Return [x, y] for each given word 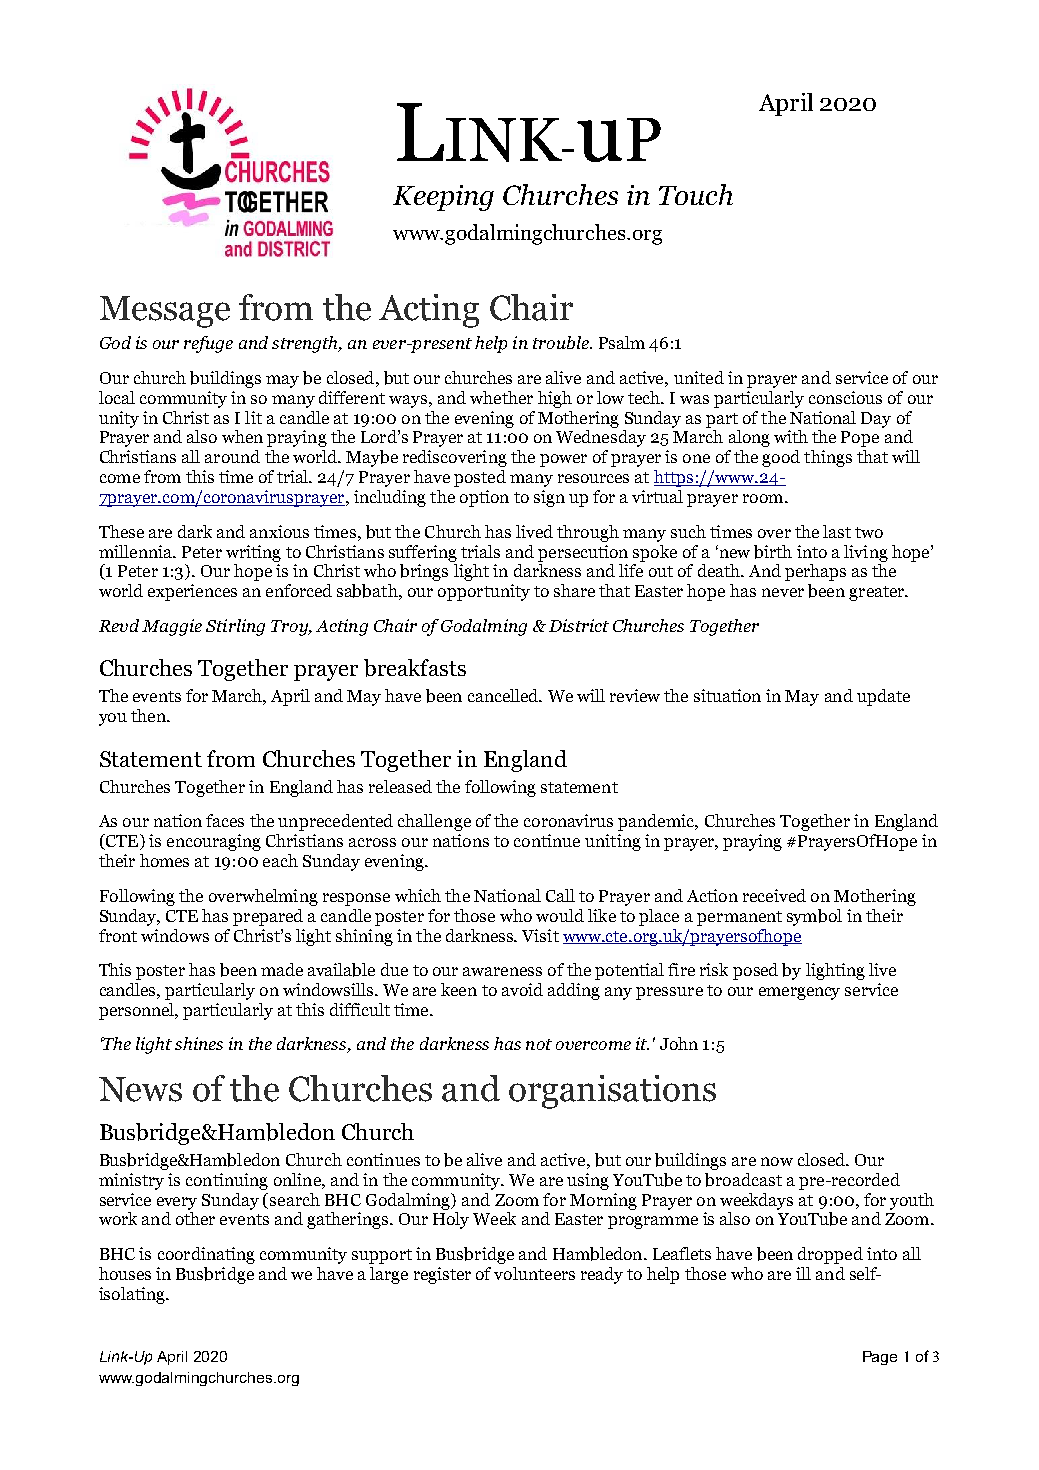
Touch [696, 194]
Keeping [443, 198]
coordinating [206, 1255]
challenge [434, 822]
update [883, 697]
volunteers [534, 1273]
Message [165, 312]
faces [225, 820]
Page [880, 1358]
